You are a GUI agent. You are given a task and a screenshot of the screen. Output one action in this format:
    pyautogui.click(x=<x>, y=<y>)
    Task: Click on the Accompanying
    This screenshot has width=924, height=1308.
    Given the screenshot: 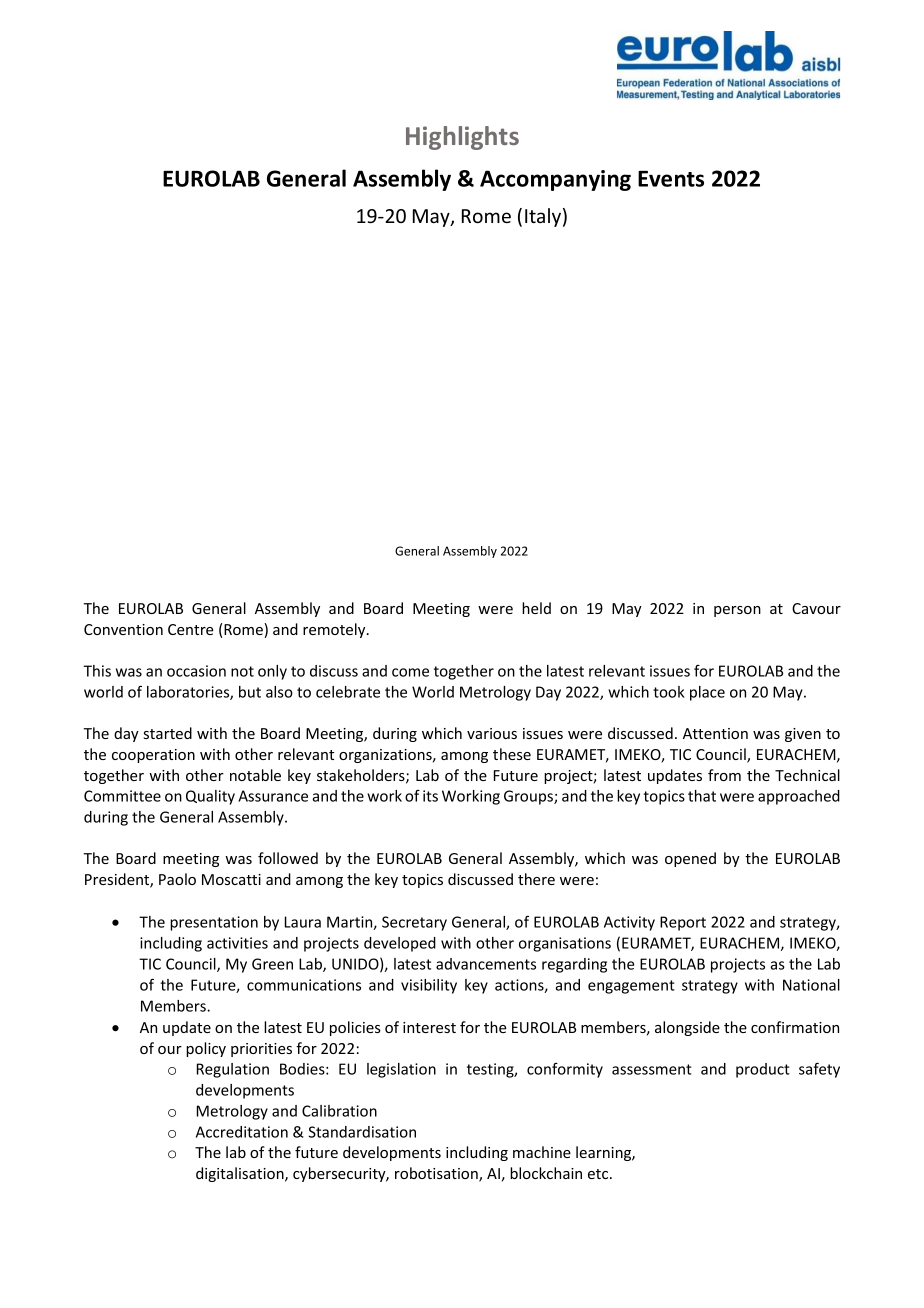 What is the action you would take?
    pyautogui.click(x=555, y=180)
